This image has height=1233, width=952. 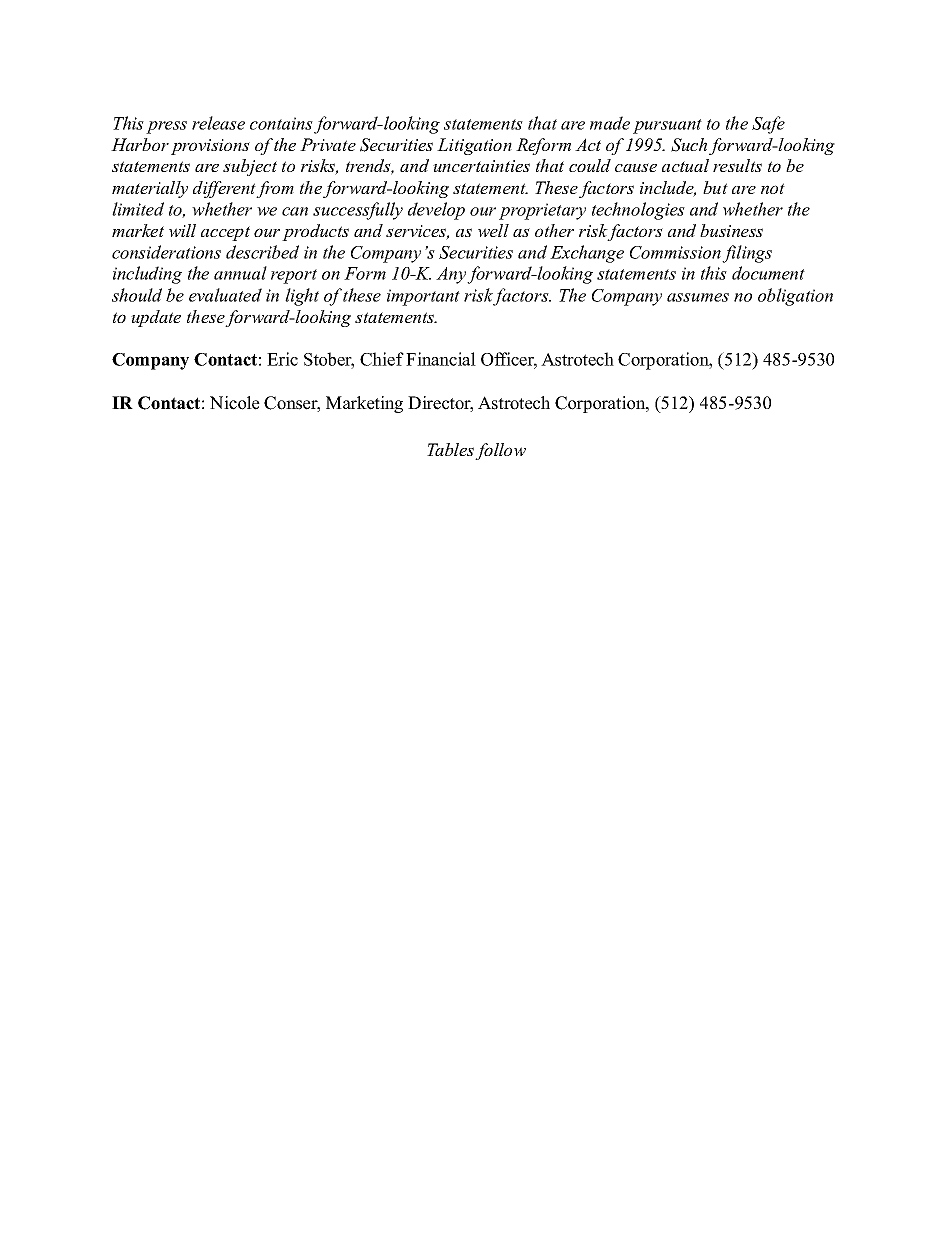 I want to click on assumes, so click(x=698, y=297).
